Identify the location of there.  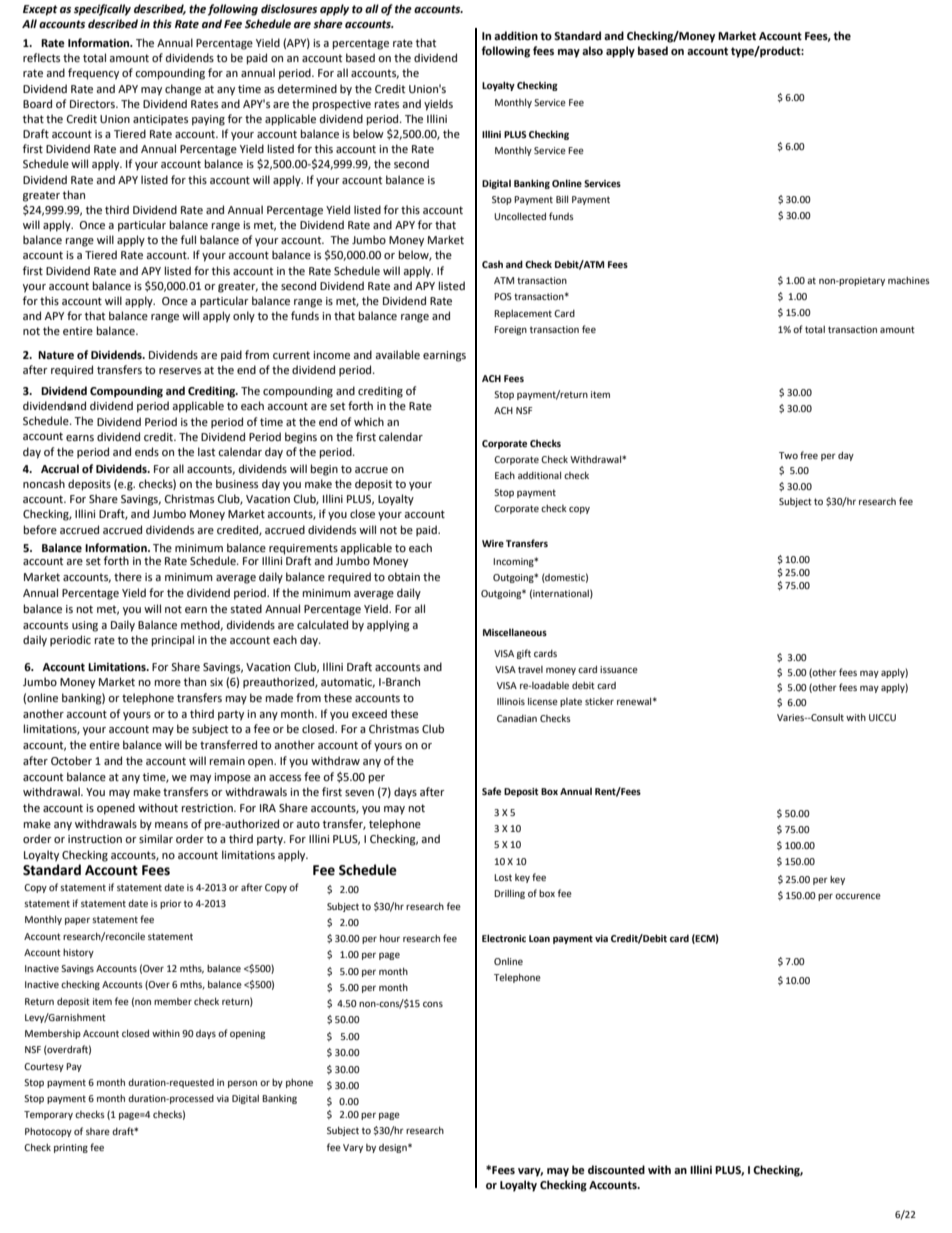
(128, 577).
